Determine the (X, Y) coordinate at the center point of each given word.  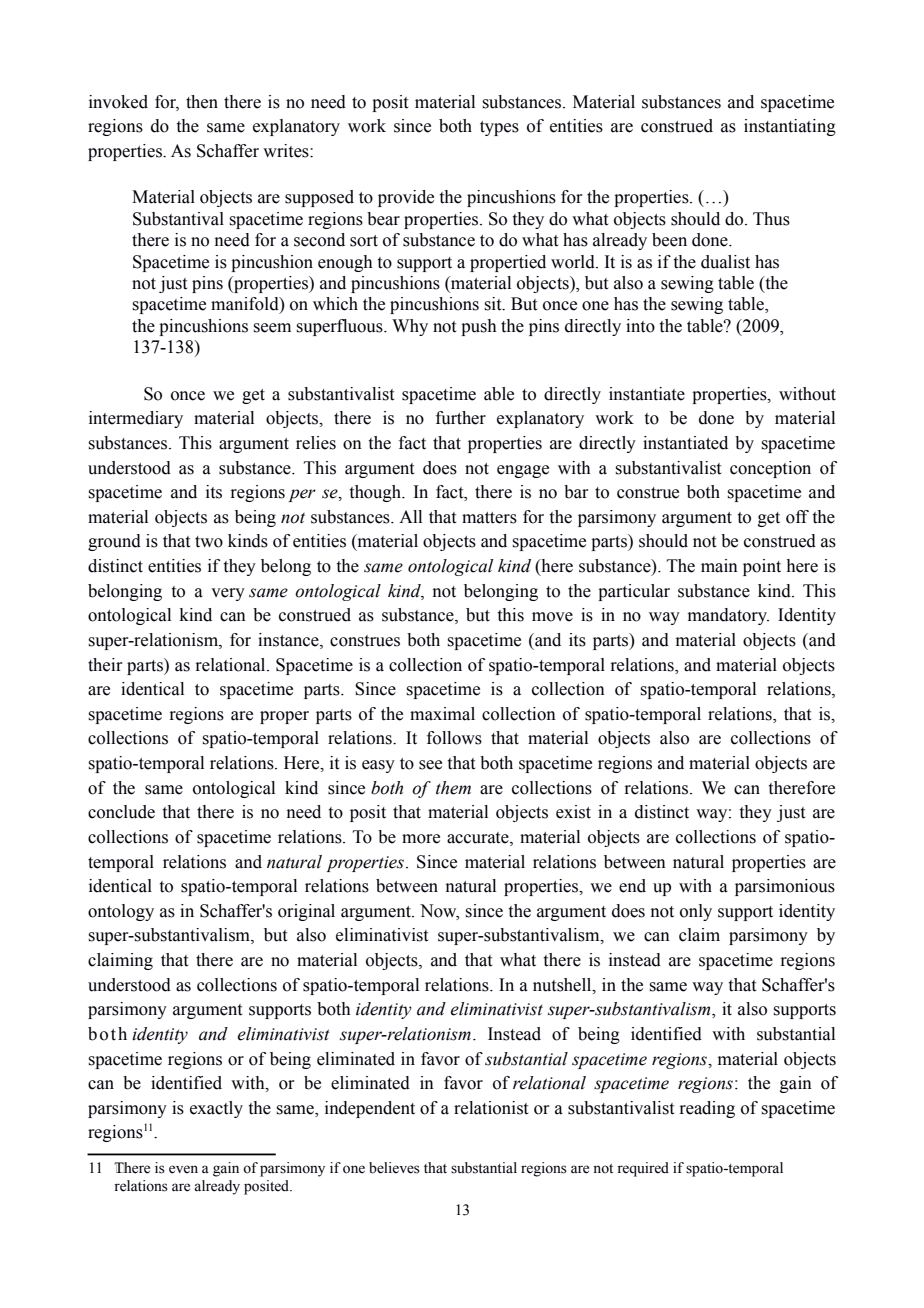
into (640, 326)
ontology (121, 912)
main (719, 566)
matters (489, 518)
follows (454, 738)
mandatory (728, 616)
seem (272, 328)
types (499, 128)
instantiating (790, 127)
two (209, 542)
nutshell (563, 985)
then (202, 102)
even (183, 1169)
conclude (121, 812)
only (696, 912)
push (479, 327)
